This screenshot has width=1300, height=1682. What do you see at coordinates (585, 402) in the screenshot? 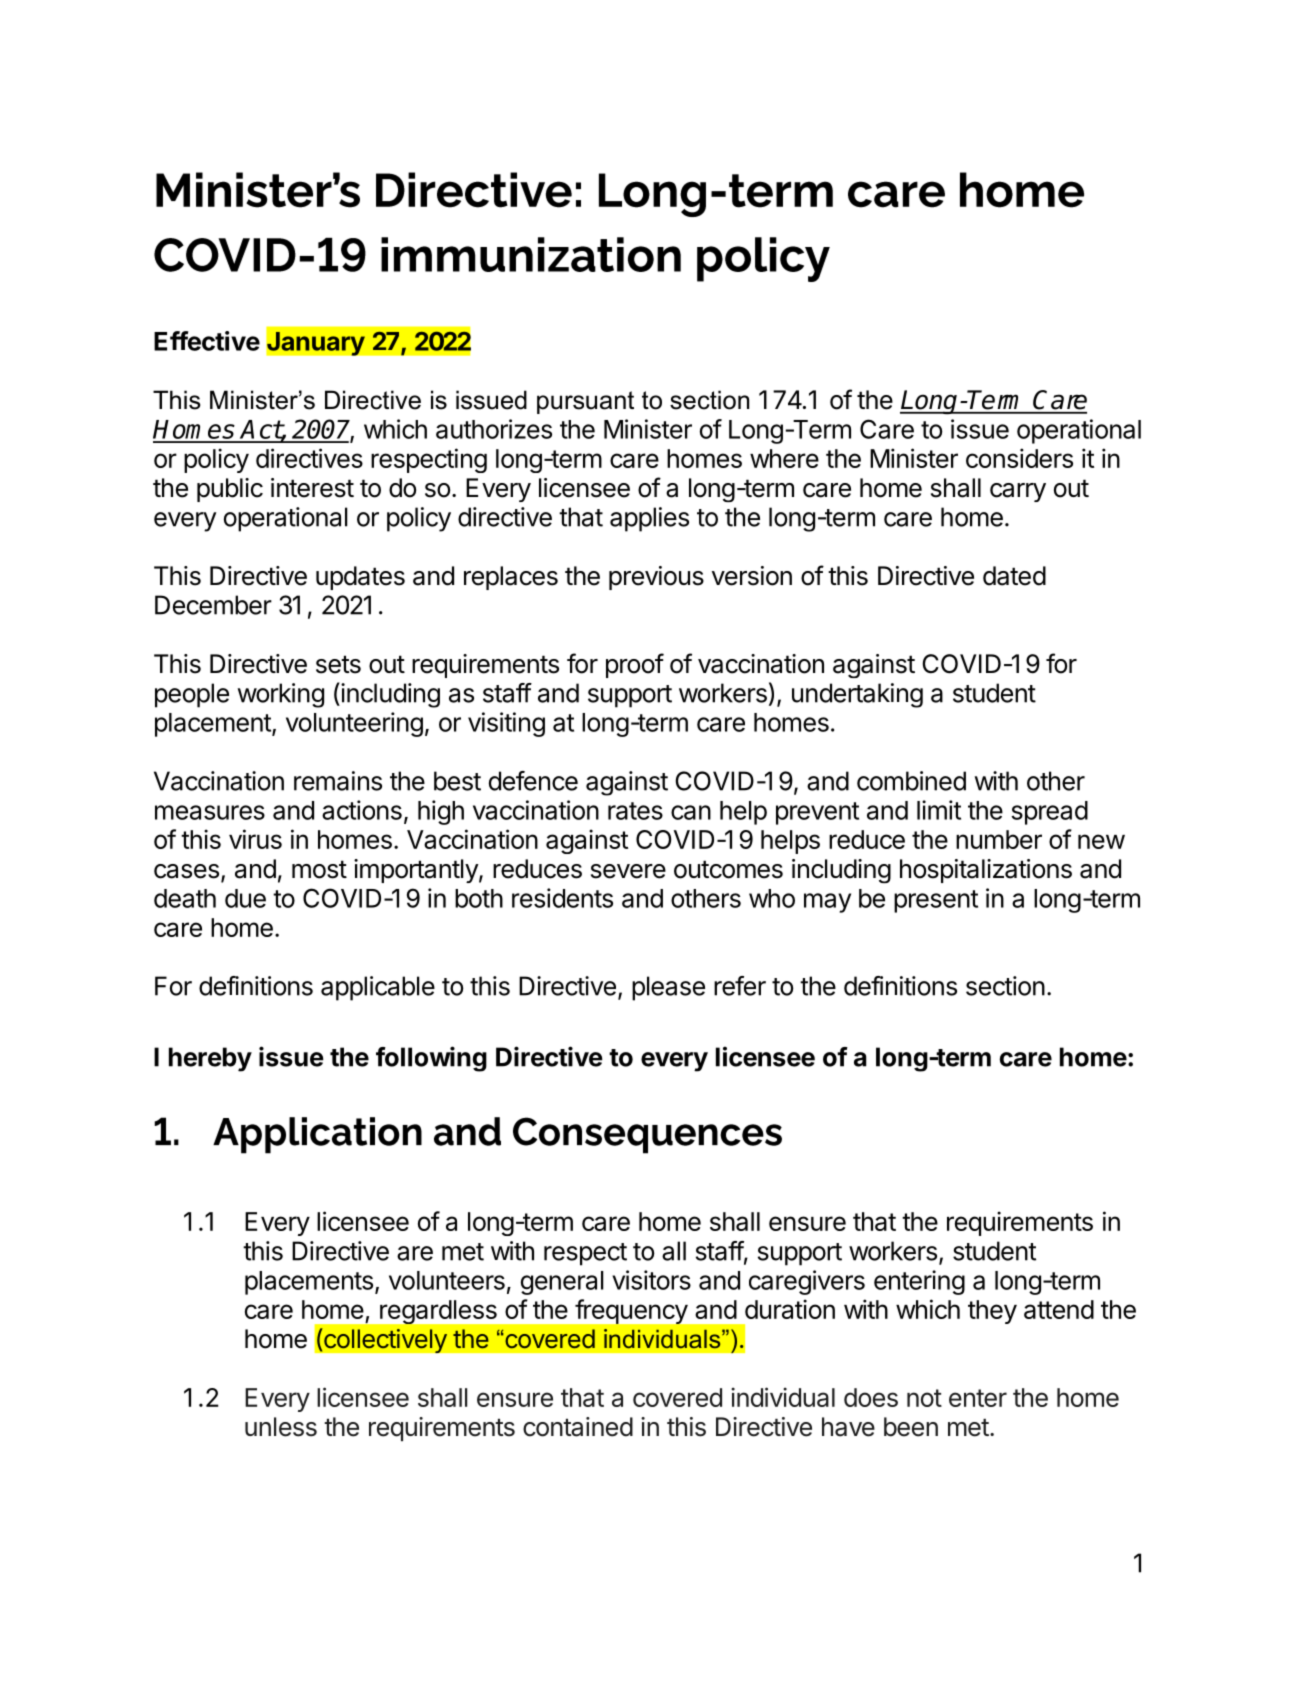
I see `pursuant` at bounding box center [585, 402].
